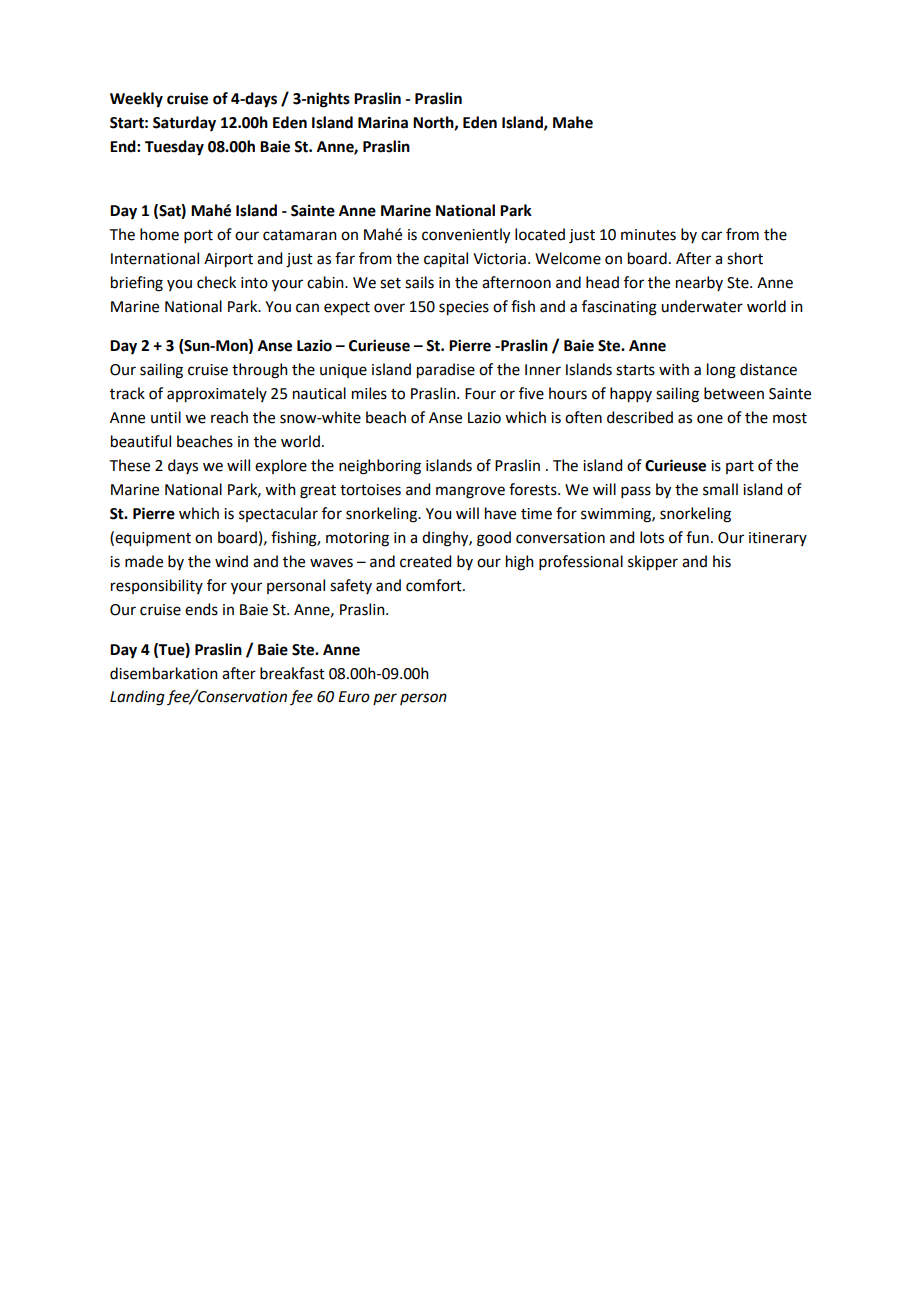 This document has width=924, height=1308. I want to click on check, so click(216, 282).
